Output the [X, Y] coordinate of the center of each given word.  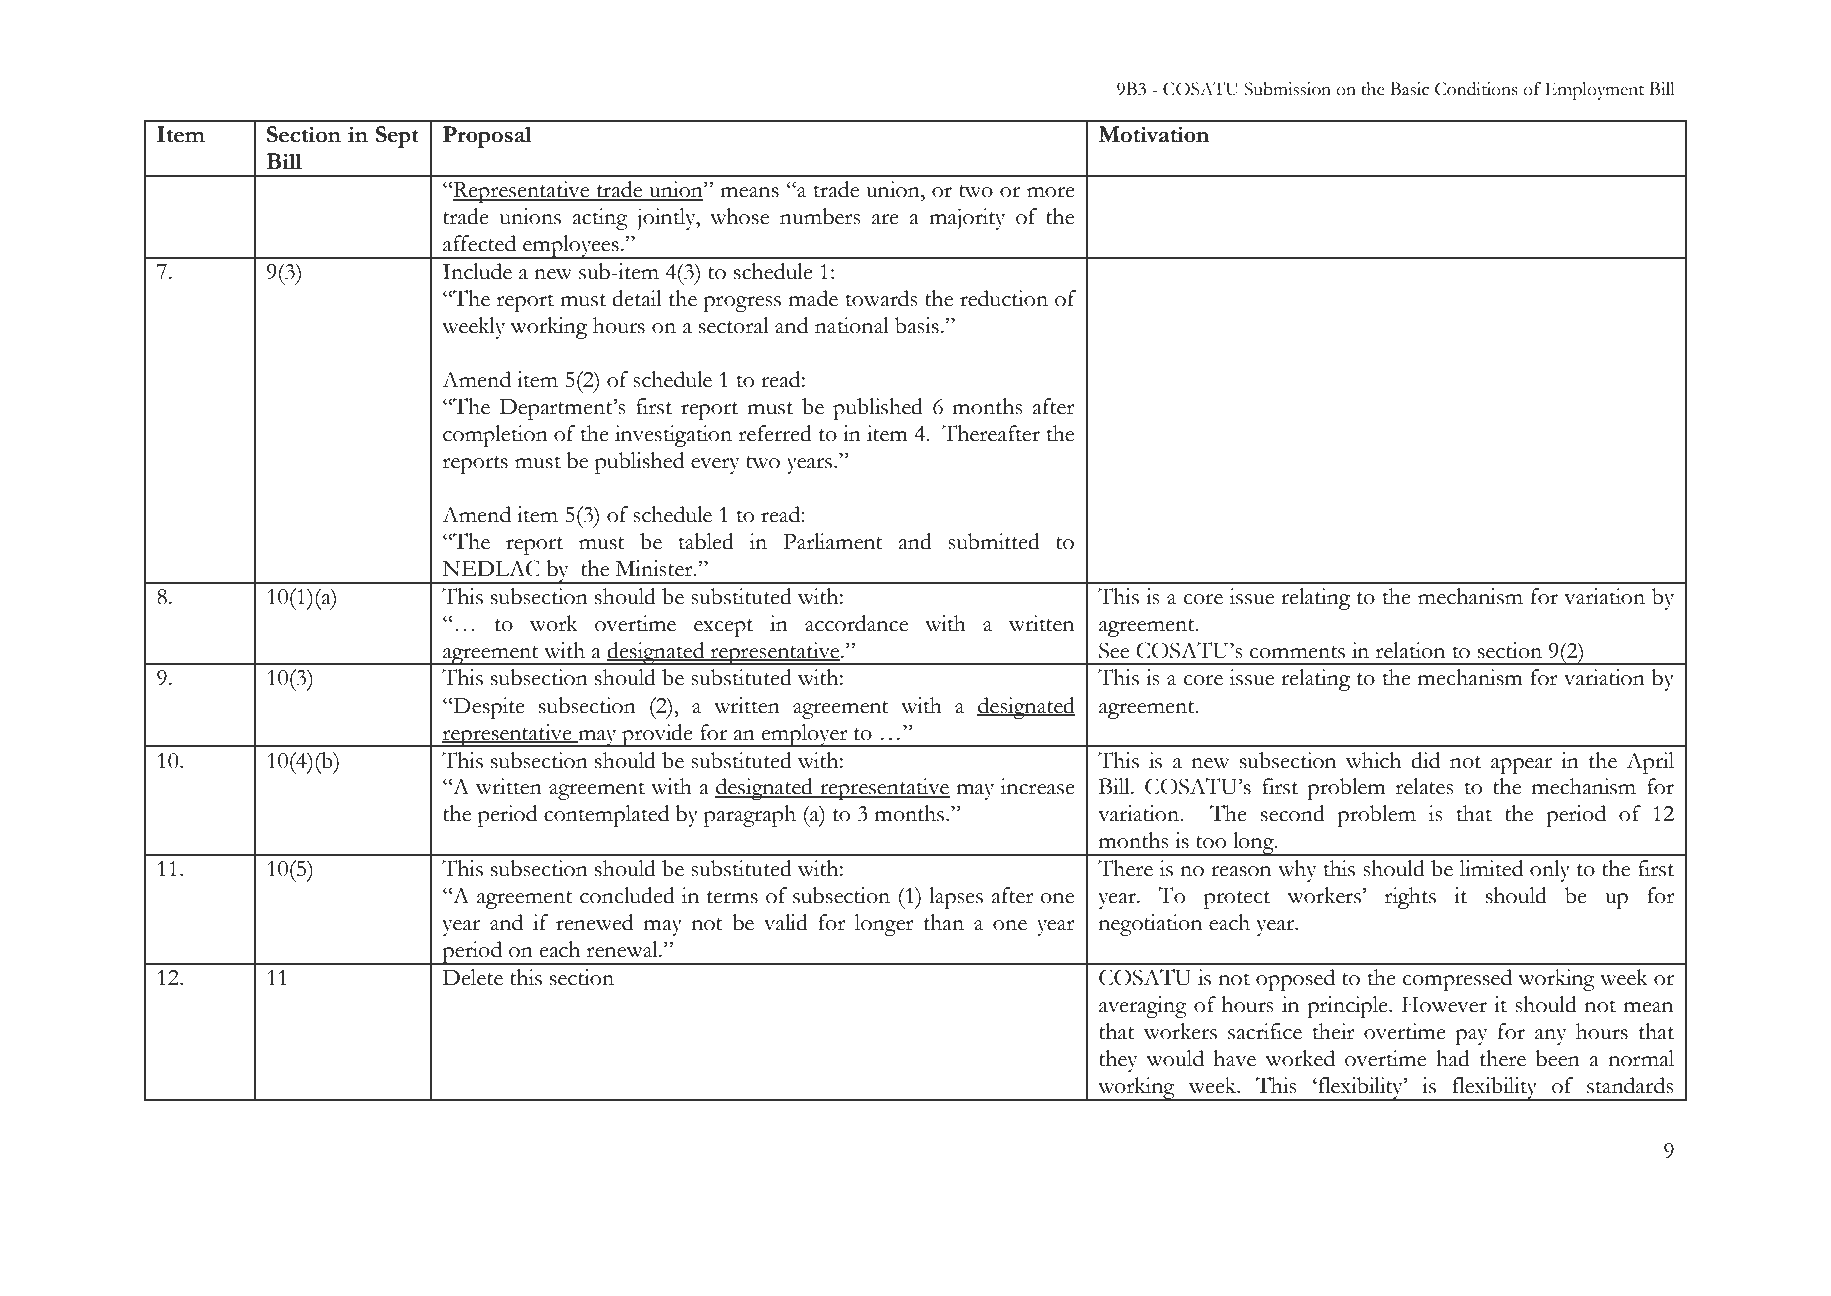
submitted [994, 541]
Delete [473, 977]
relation [1411, 650]
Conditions [1476, 89]
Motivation [1153, 134]
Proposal [487, 137]
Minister [655, 568]
